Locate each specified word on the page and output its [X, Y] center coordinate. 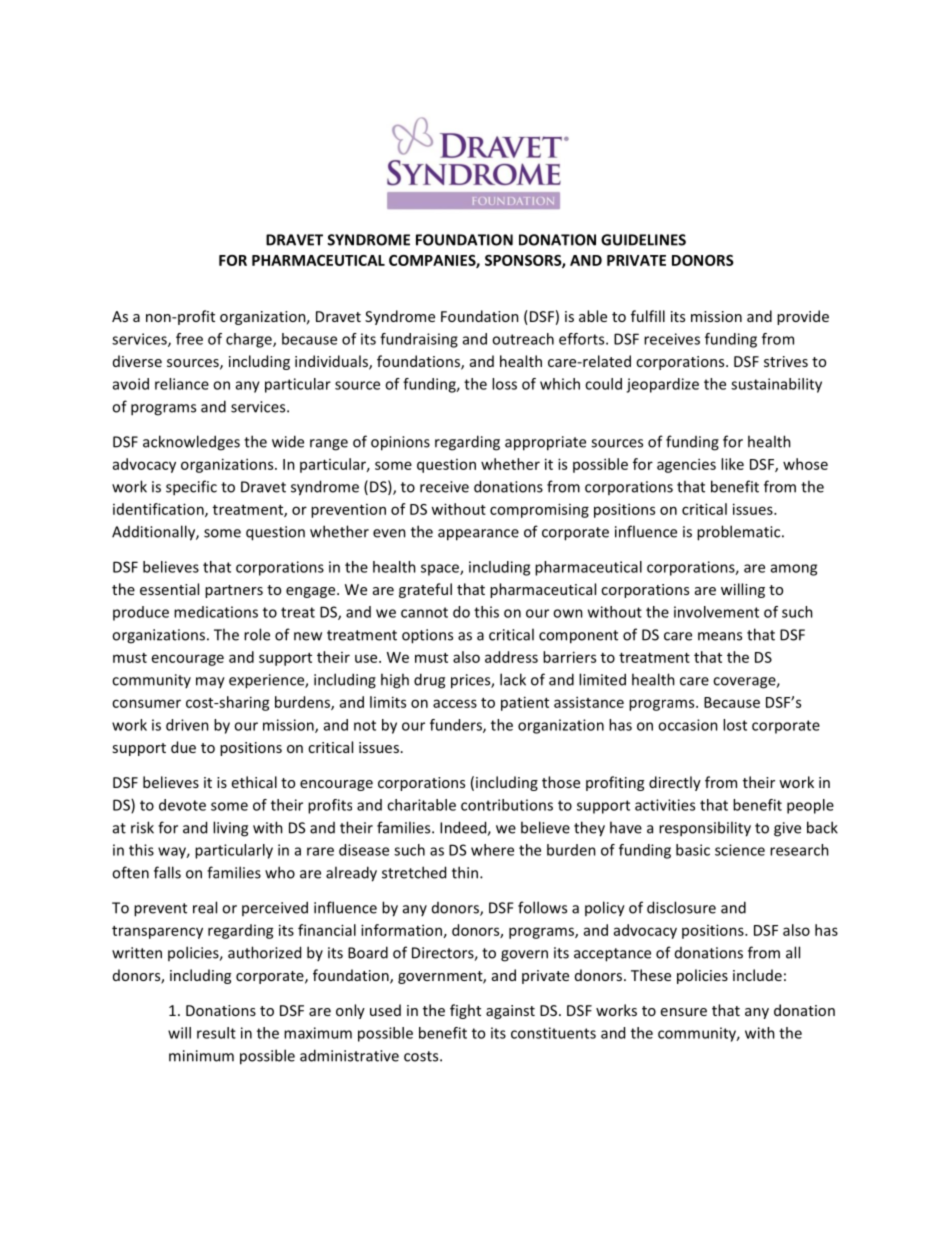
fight [465, 1011]
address [511, 657]
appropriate [545, 443]
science [740, 850]
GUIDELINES [643, 240]
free [189, 339]
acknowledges [191, 443]
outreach [523, 339]
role [257, 634]
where [492, 850]
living [230, 829]
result [216, 1033]
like [732, 464]
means [720, 636]
